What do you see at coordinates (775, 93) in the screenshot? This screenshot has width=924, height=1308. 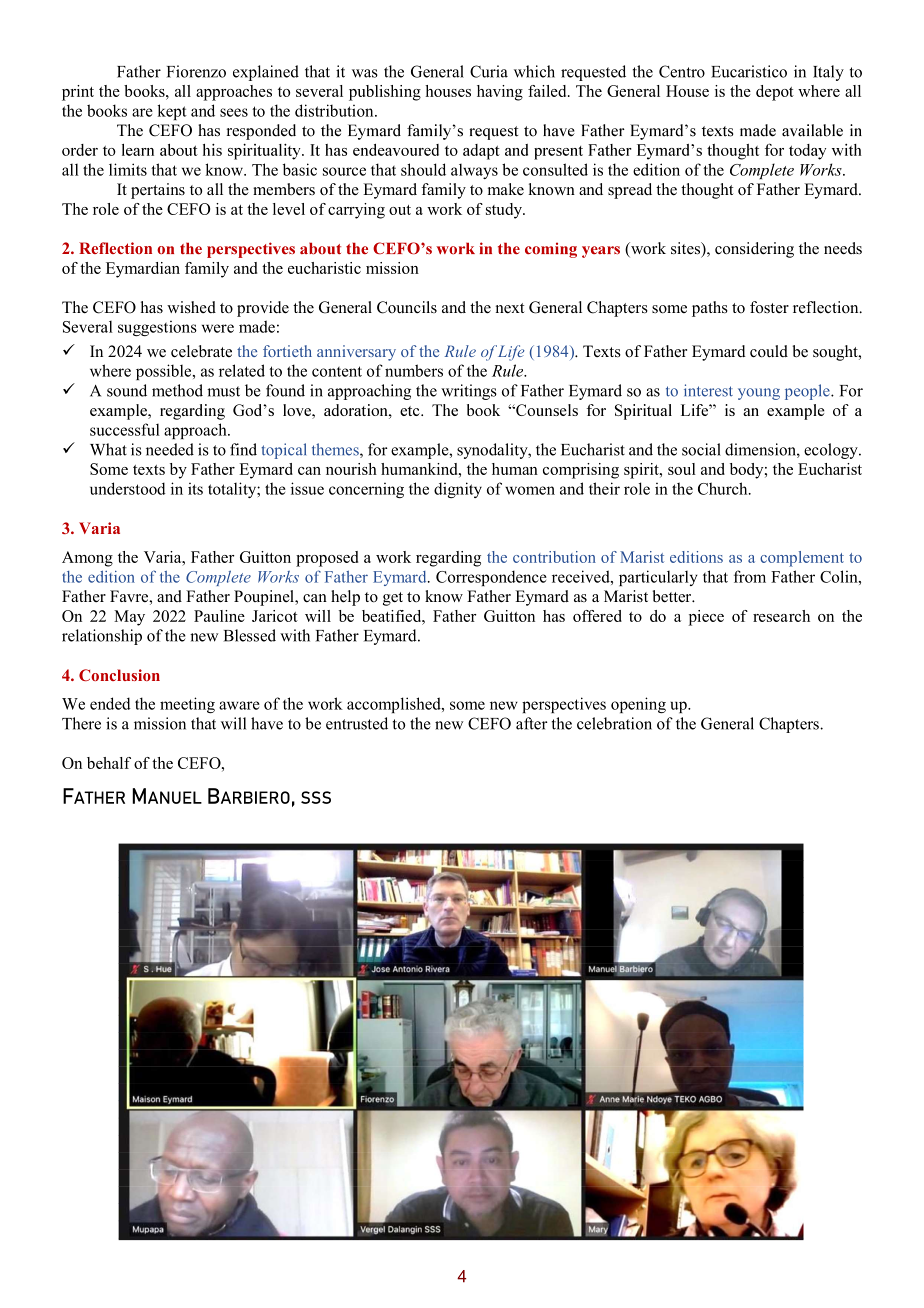 I see `depot` at bounding box center [775, 93].
